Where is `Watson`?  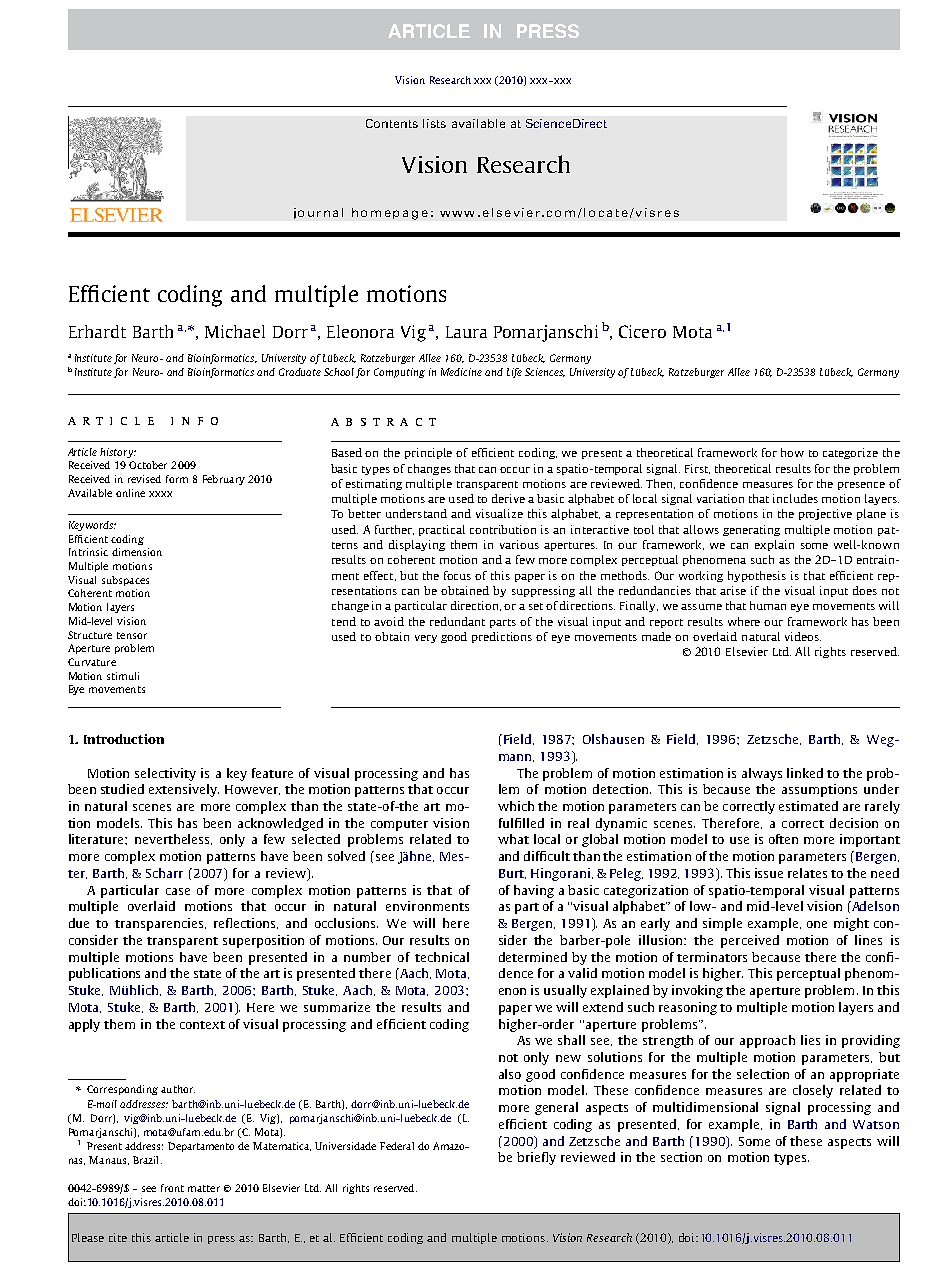 Watson is located at coordinates (876, 1124).
